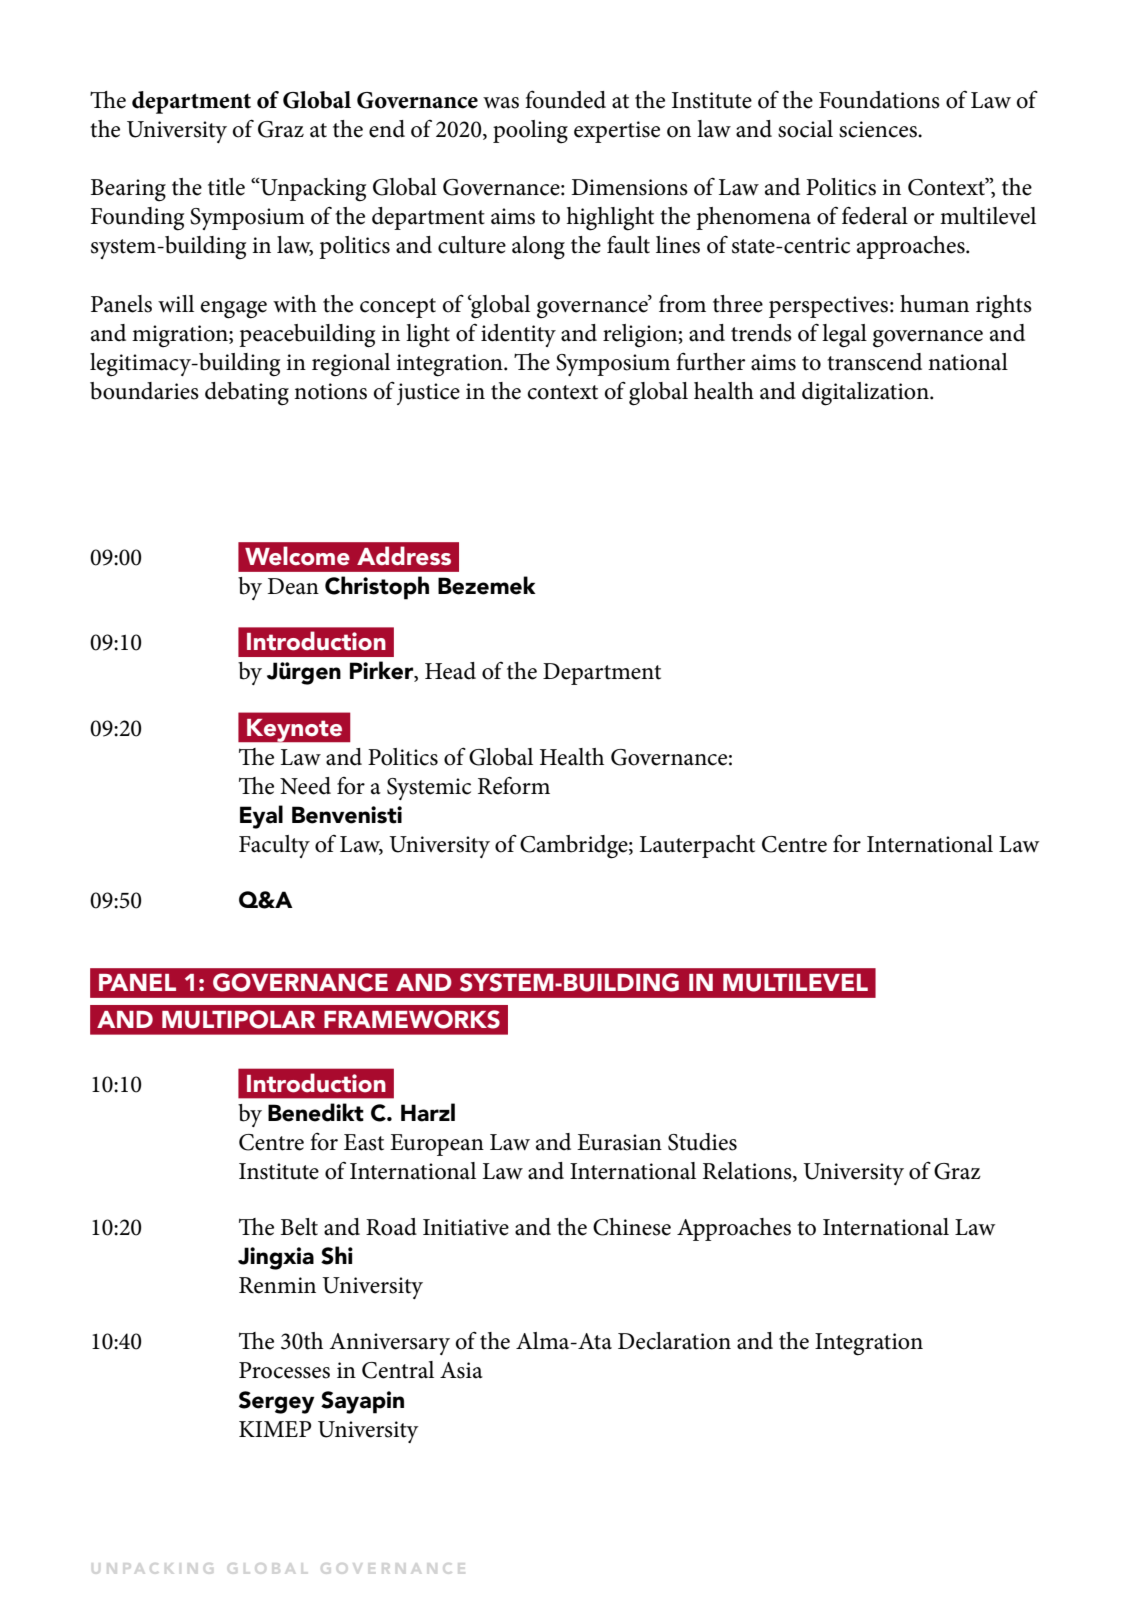 This page has width=1131, height=1605. What do you see at coordinates (226, 187) in the page?
I see `title` at bounding box center [226, 187].
